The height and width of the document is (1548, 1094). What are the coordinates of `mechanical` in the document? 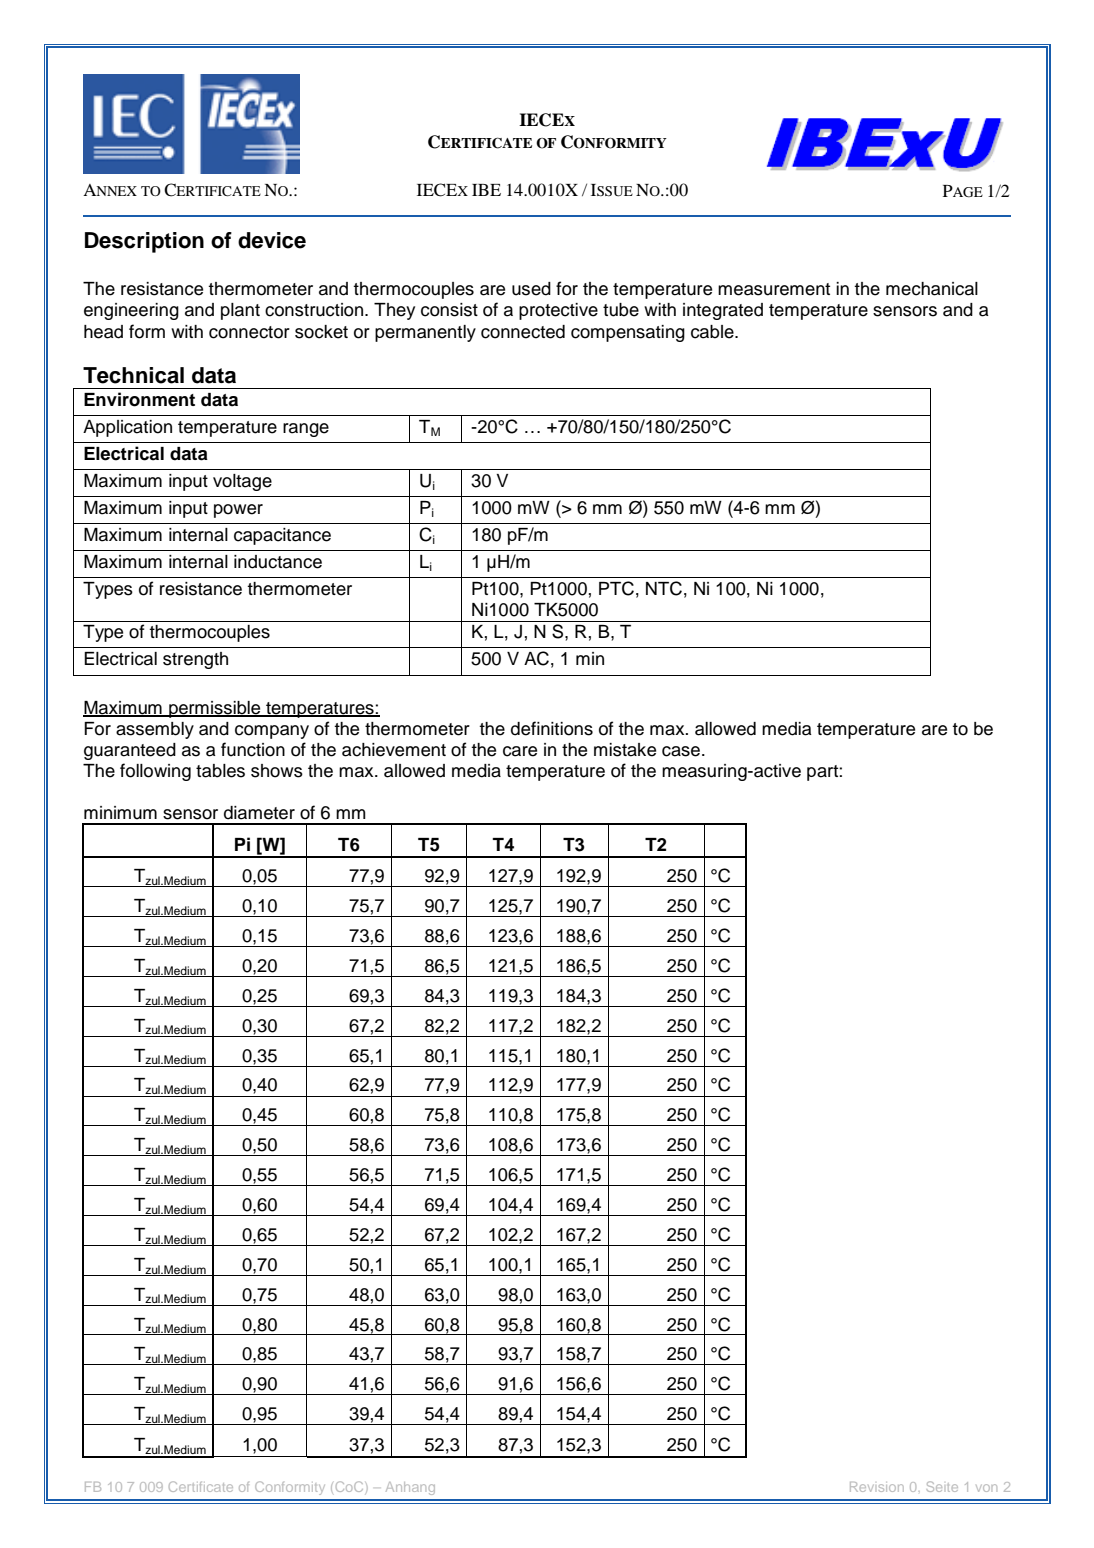 It's located at (932, 289).
